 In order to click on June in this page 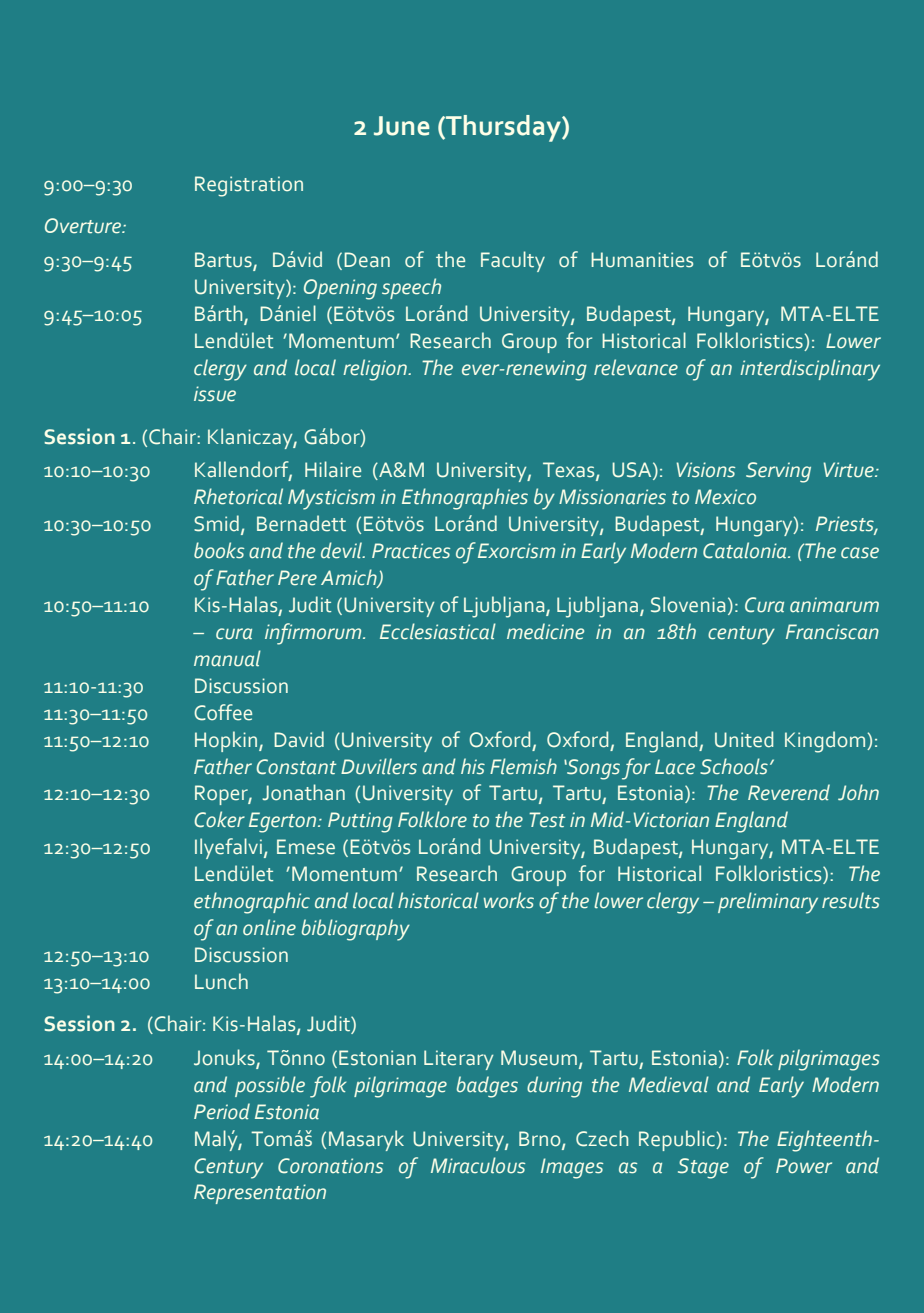, I will do `click(402, 126)`.
